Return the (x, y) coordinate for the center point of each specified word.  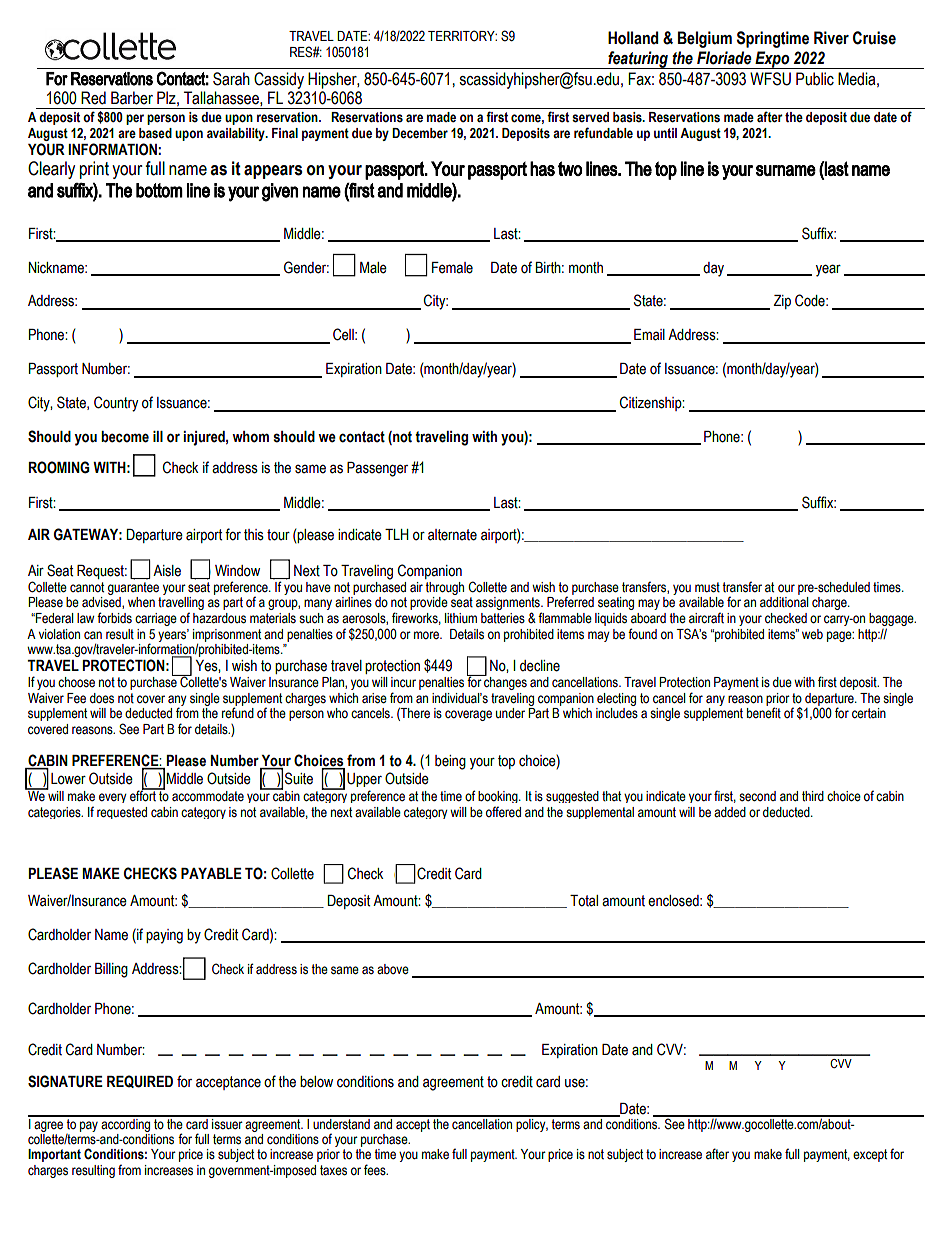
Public (815, 79)
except (870, 1155)
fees (376, 1170)
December (420, 133)
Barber (132, 98)
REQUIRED (140, 1081)
